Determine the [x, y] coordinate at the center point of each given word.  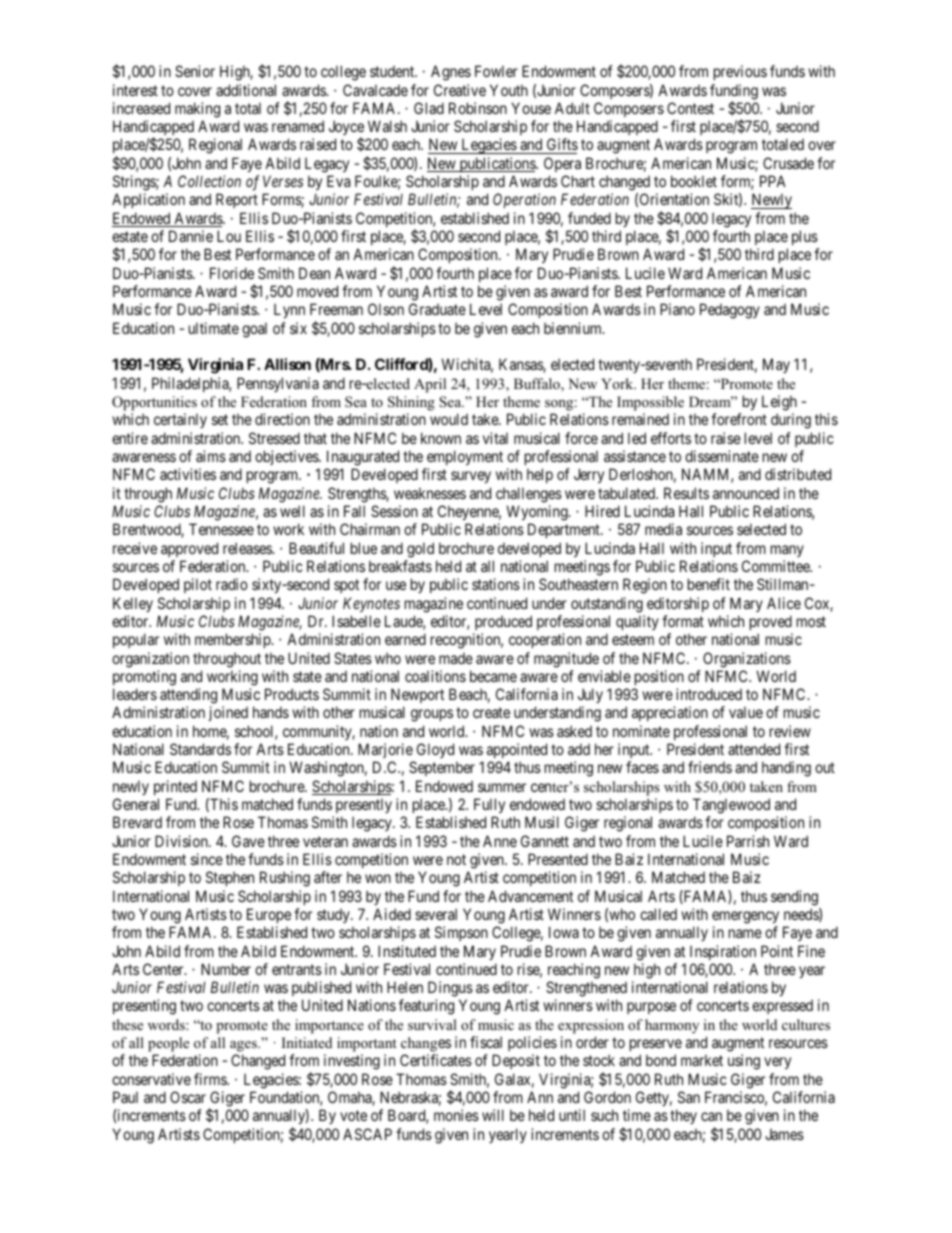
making [197, 110]
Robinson [478, 108]
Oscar [188, 1097]
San [689, 1097]
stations [496, 584]
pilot [198, 585]
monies [456, 1115]
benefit [709, 584]
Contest [690, 108]
